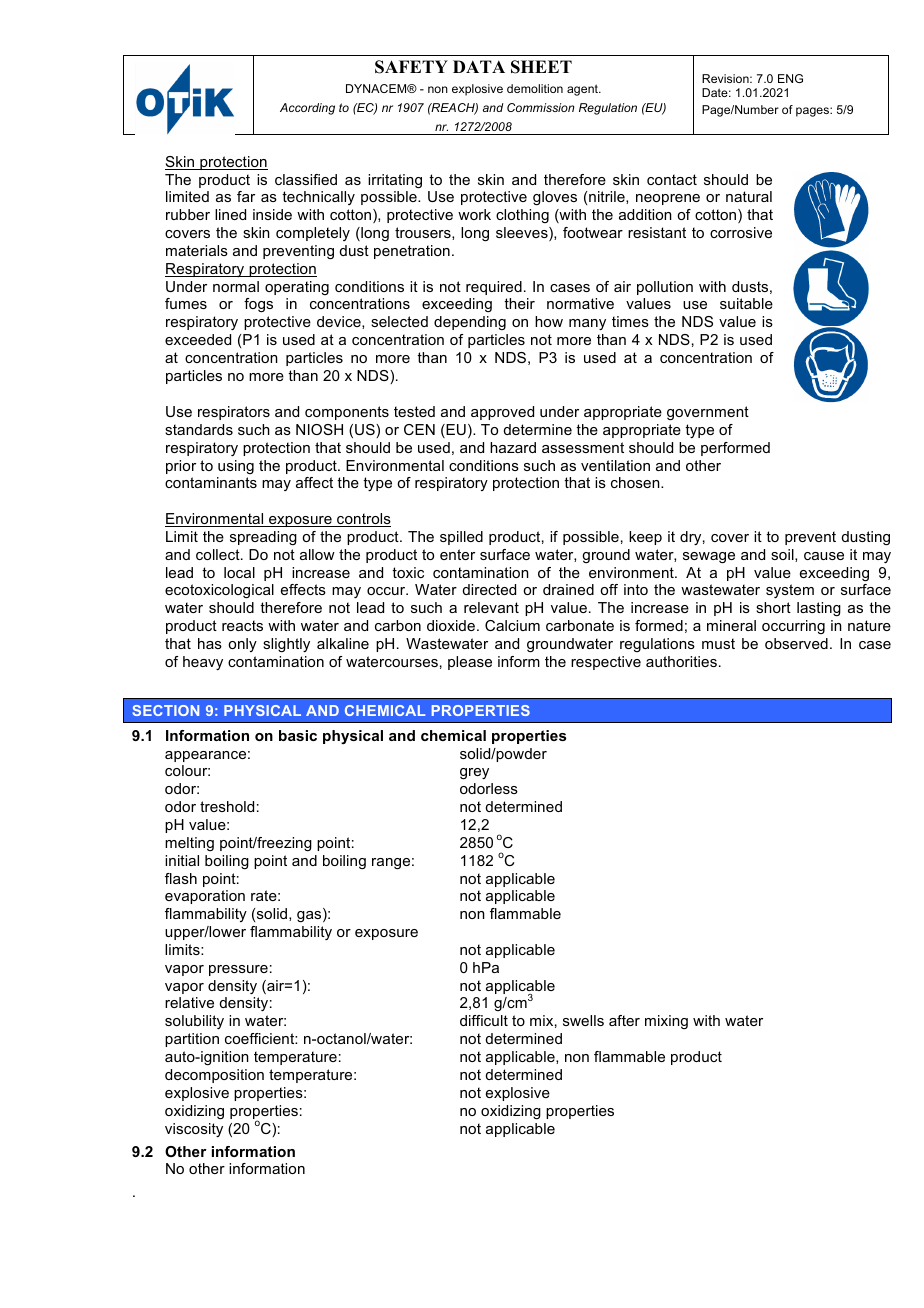 The height and width of the screenshot is (1308, 924). I want to click on system, so click(790, 591).
